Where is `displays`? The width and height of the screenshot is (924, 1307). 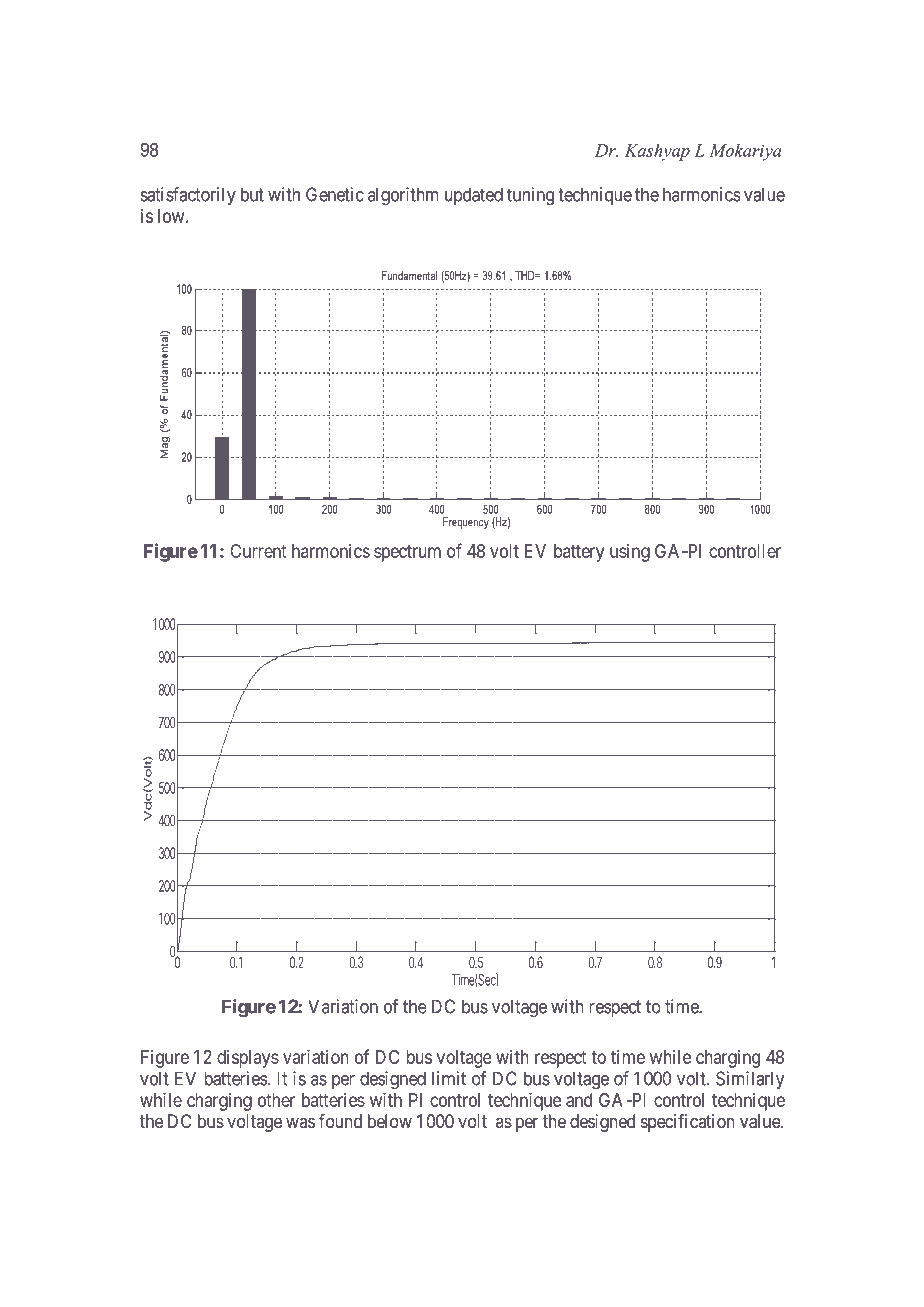 displays is located at coordinates (248, 1059).
